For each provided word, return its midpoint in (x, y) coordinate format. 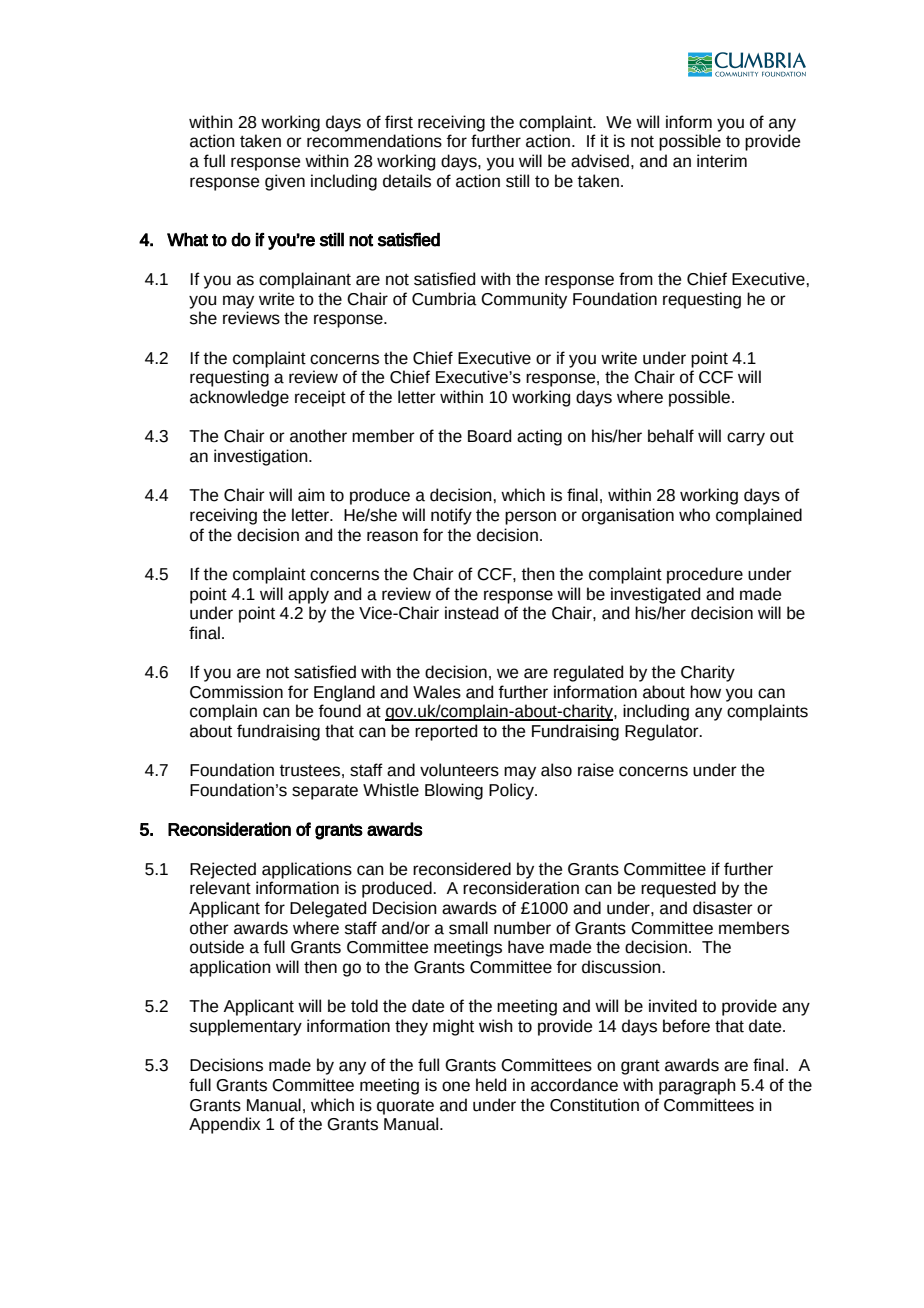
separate (325, 792)
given (285, 182)
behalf (671, 436)
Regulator (663, 732)
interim (722, 161)
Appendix (225, 1125)
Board (489, 436)
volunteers (459, 770)
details (407, 181)
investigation (262, 457)
